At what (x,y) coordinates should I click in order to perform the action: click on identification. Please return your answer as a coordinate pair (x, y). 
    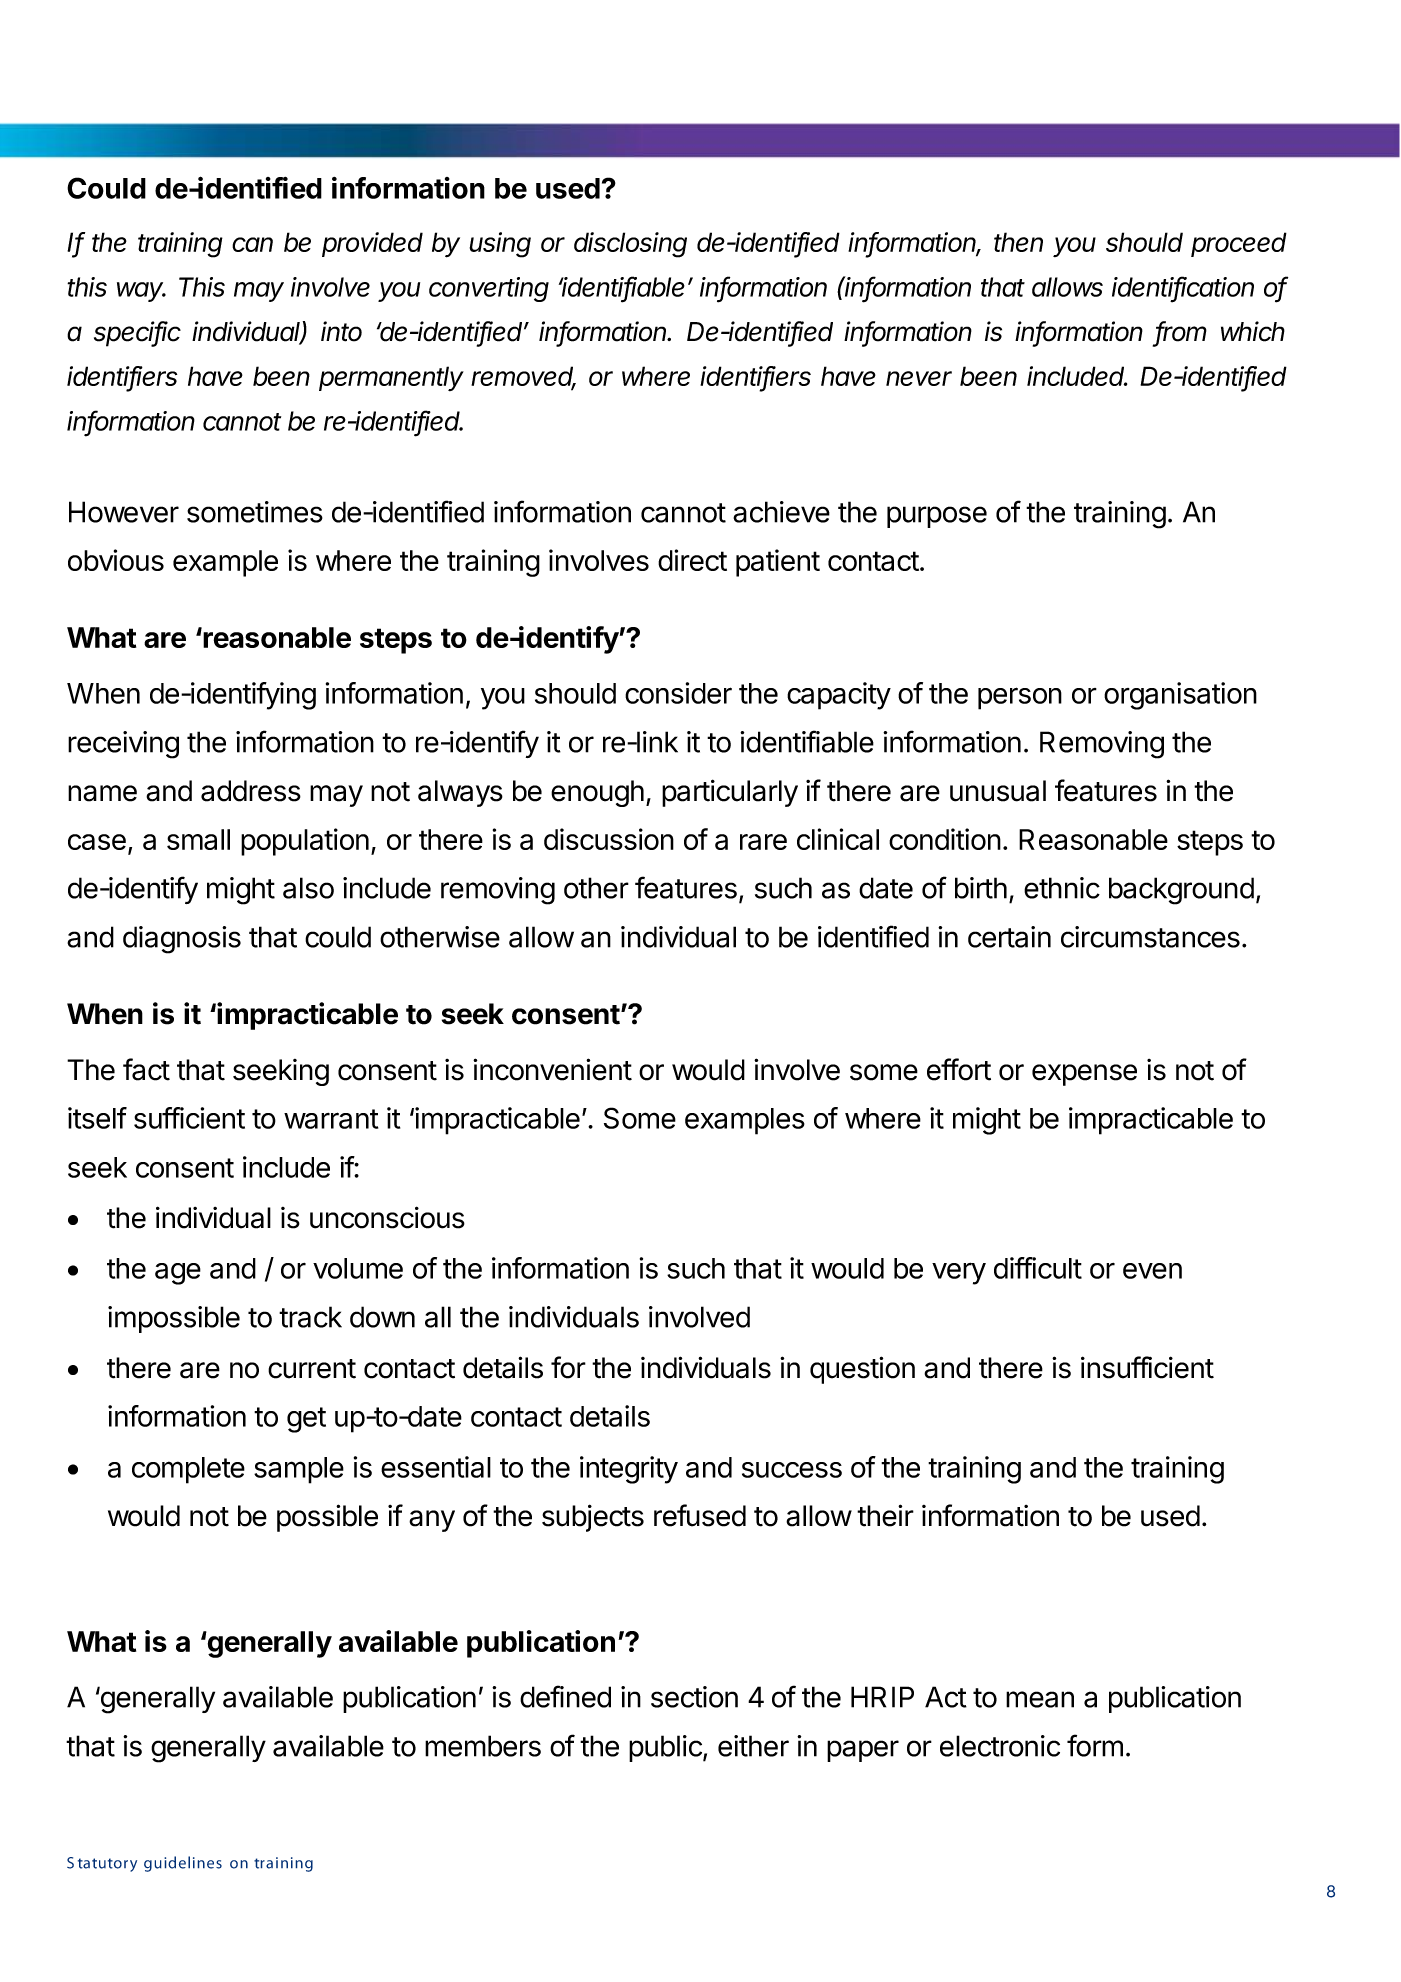
    Looking at the image, I should click on (1183, 287).
